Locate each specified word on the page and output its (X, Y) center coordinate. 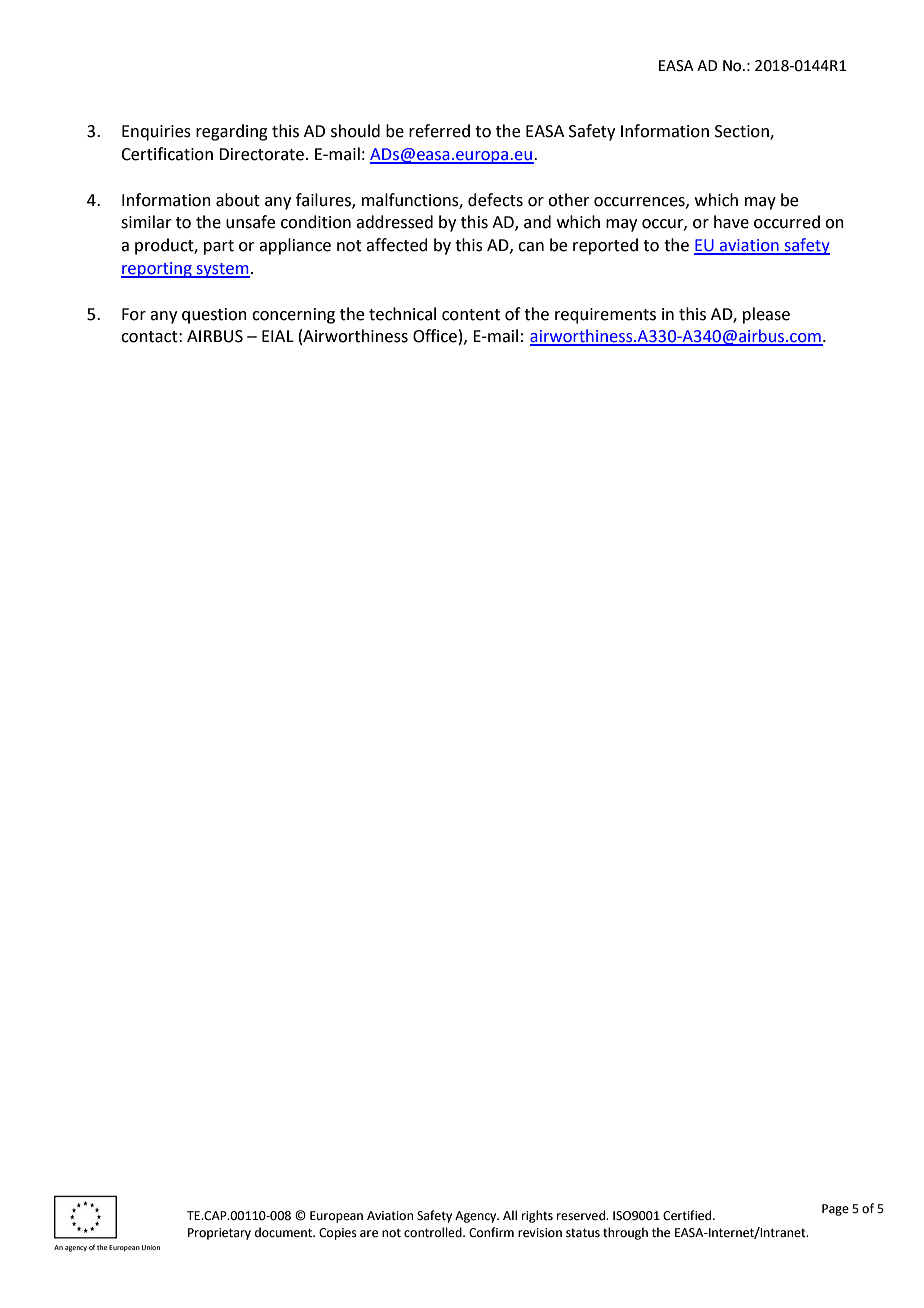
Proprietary (219, 1234)
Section (743, 132)
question (214, 316)
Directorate (261, 154)
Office (435, 336)
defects (495, 200)
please (766, 315)
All (510, 1215)
